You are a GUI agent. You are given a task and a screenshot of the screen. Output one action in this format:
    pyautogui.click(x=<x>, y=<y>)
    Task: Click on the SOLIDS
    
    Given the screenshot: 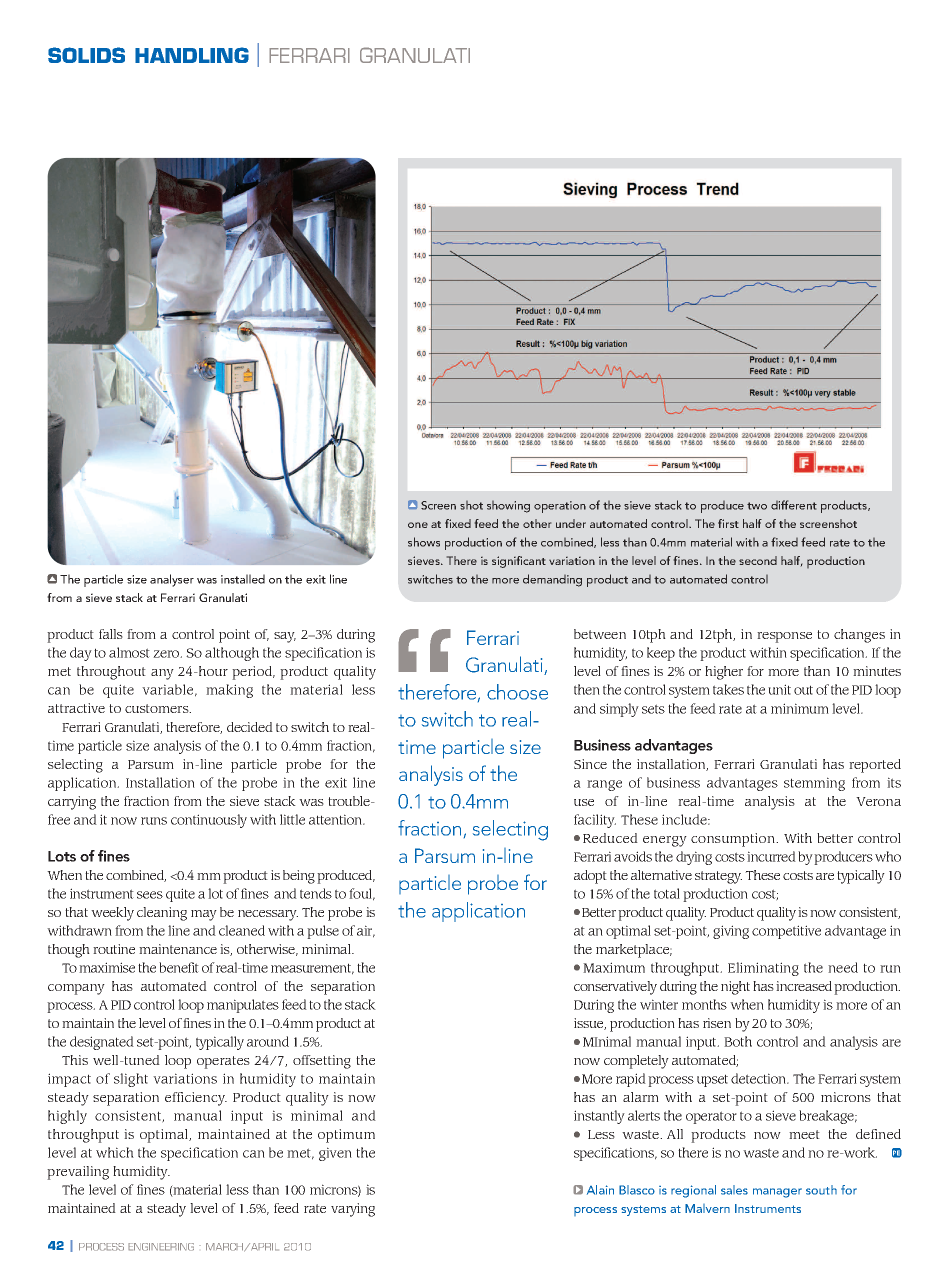 What is the action you would take?
    pyautogui.click(x=86, y=55)
